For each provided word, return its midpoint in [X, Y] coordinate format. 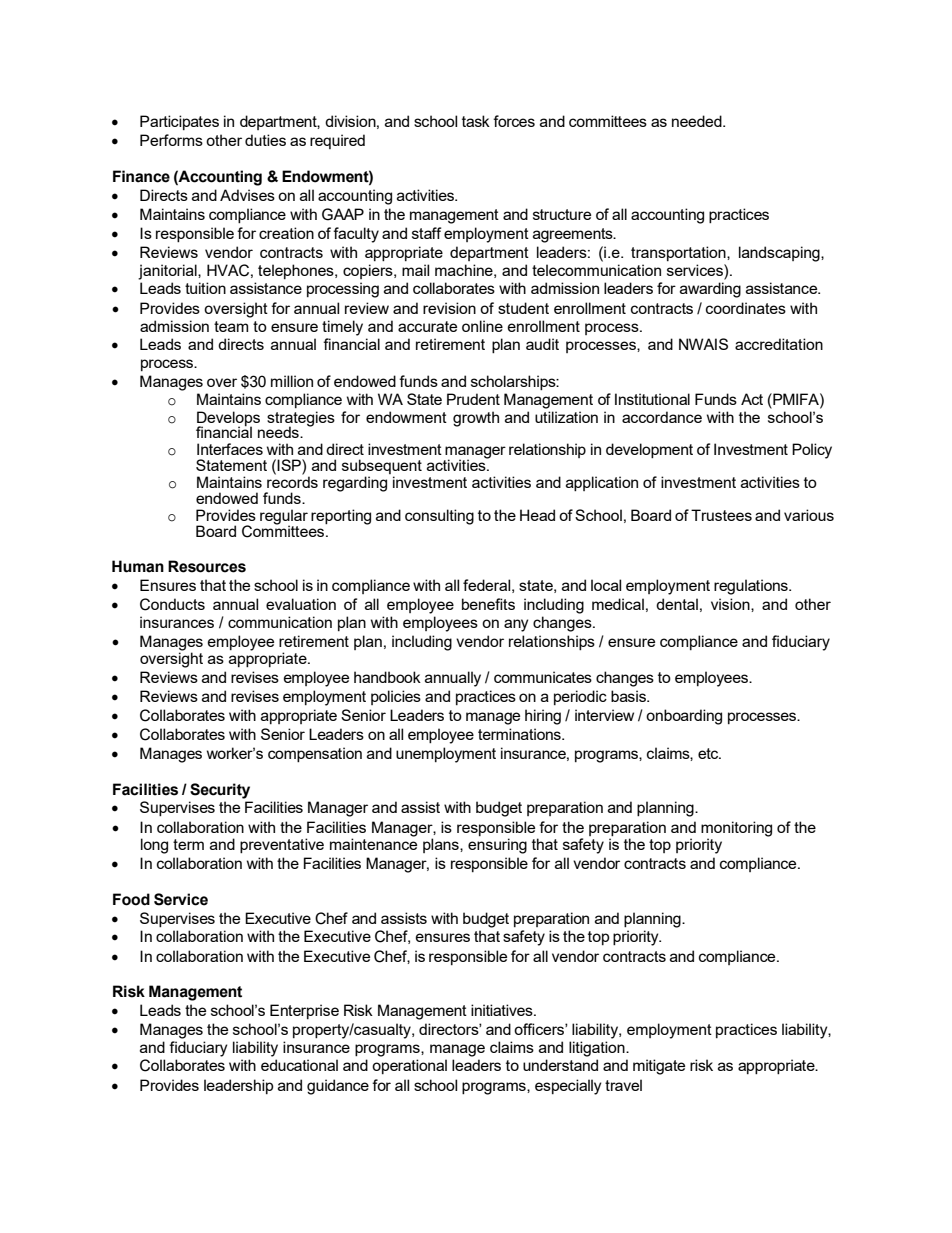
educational [299, 1065]
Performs [171, 140]
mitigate [659, 1067]
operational [409, 1066]
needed [698, 121]
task [476, 121]
